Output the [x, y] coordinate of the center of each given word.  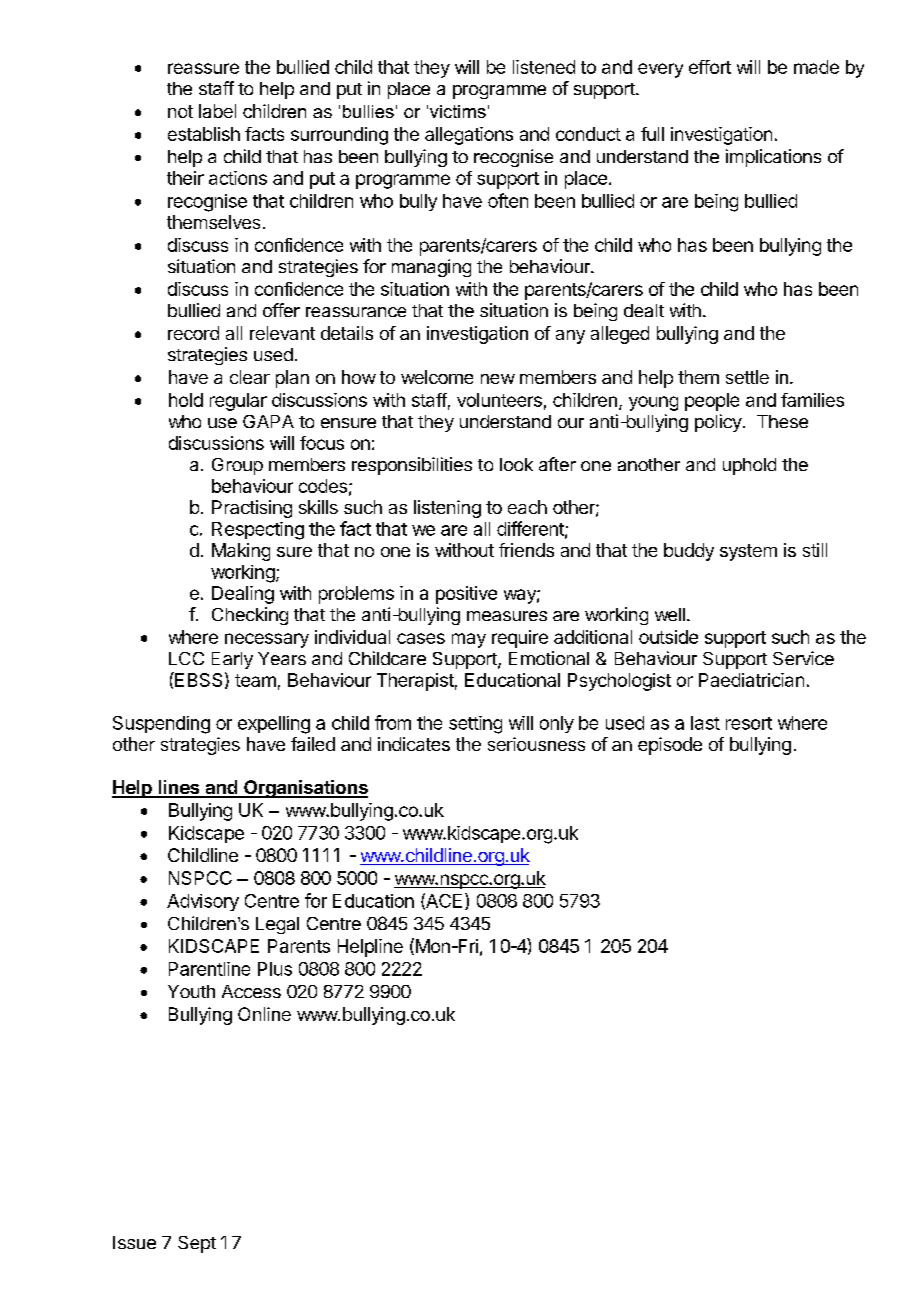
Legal [277, 925]
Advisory [203, 902]
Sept [197, 1244]
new [498, 379]
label [217, 111]
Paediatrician [751, 680]
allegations [469, 136]
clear [250, 377]
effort [710, 67]
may [469, 640]
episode [670, 746]
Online [264, 1014]
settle [747, 377]
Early [232, 660]
